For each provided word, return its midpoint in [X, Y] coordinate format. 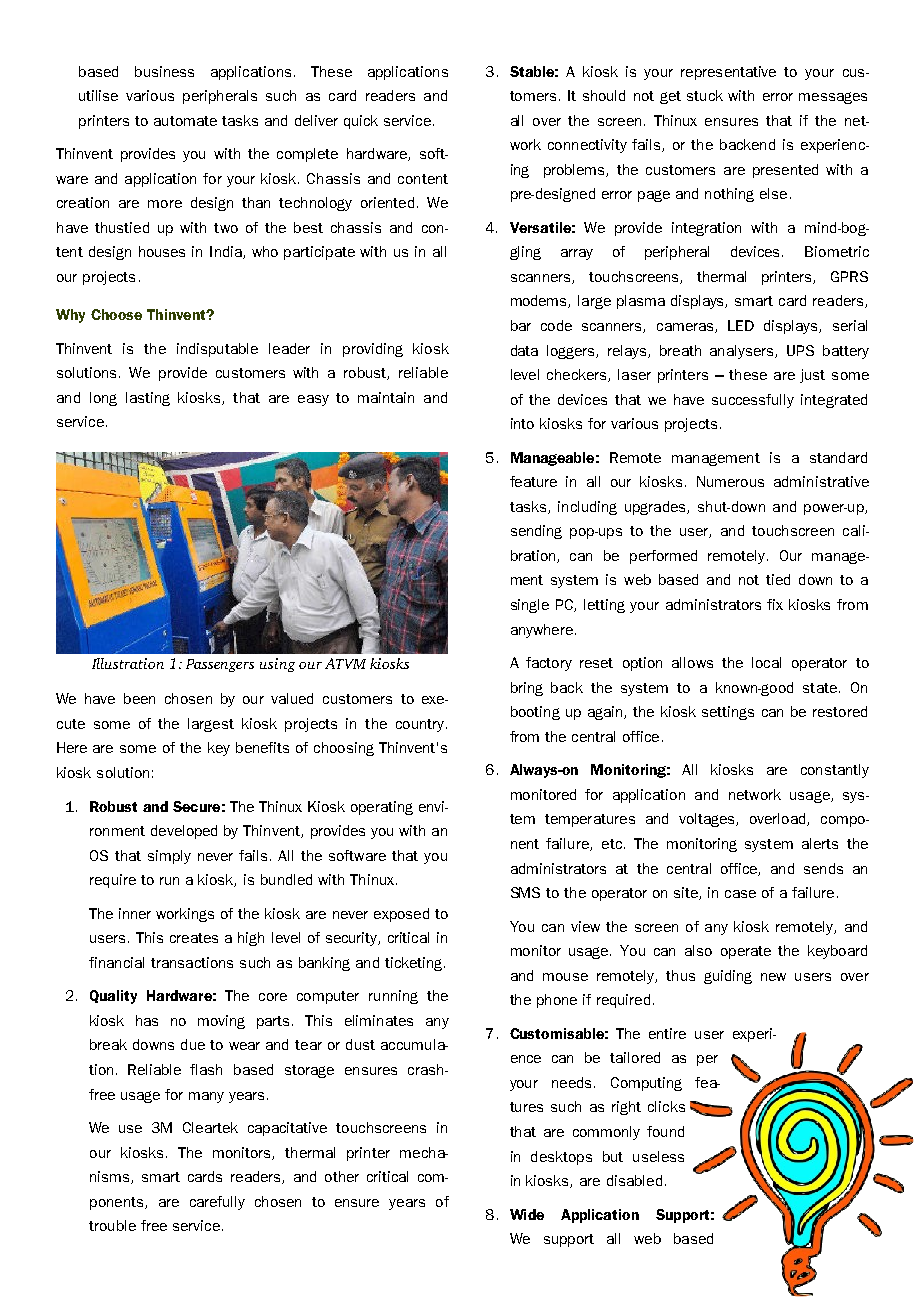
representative [728, 73]
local [766, 662]
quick [361, 122]
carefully [217, 1203]
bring [527, 689]
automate [185, 121]
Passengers [220, 665]
